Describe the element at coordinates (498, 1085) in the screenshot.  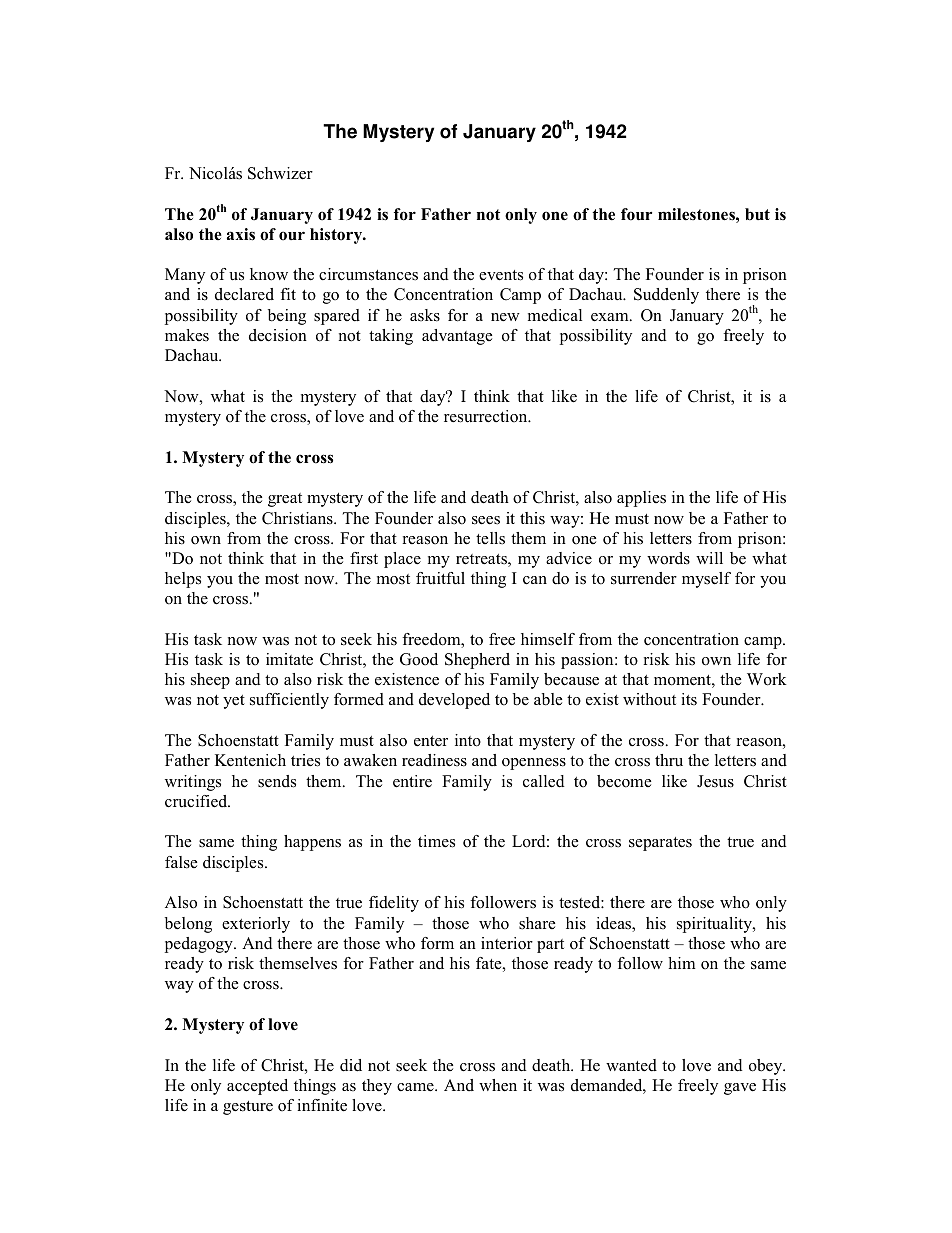
I see `when` at that location.
